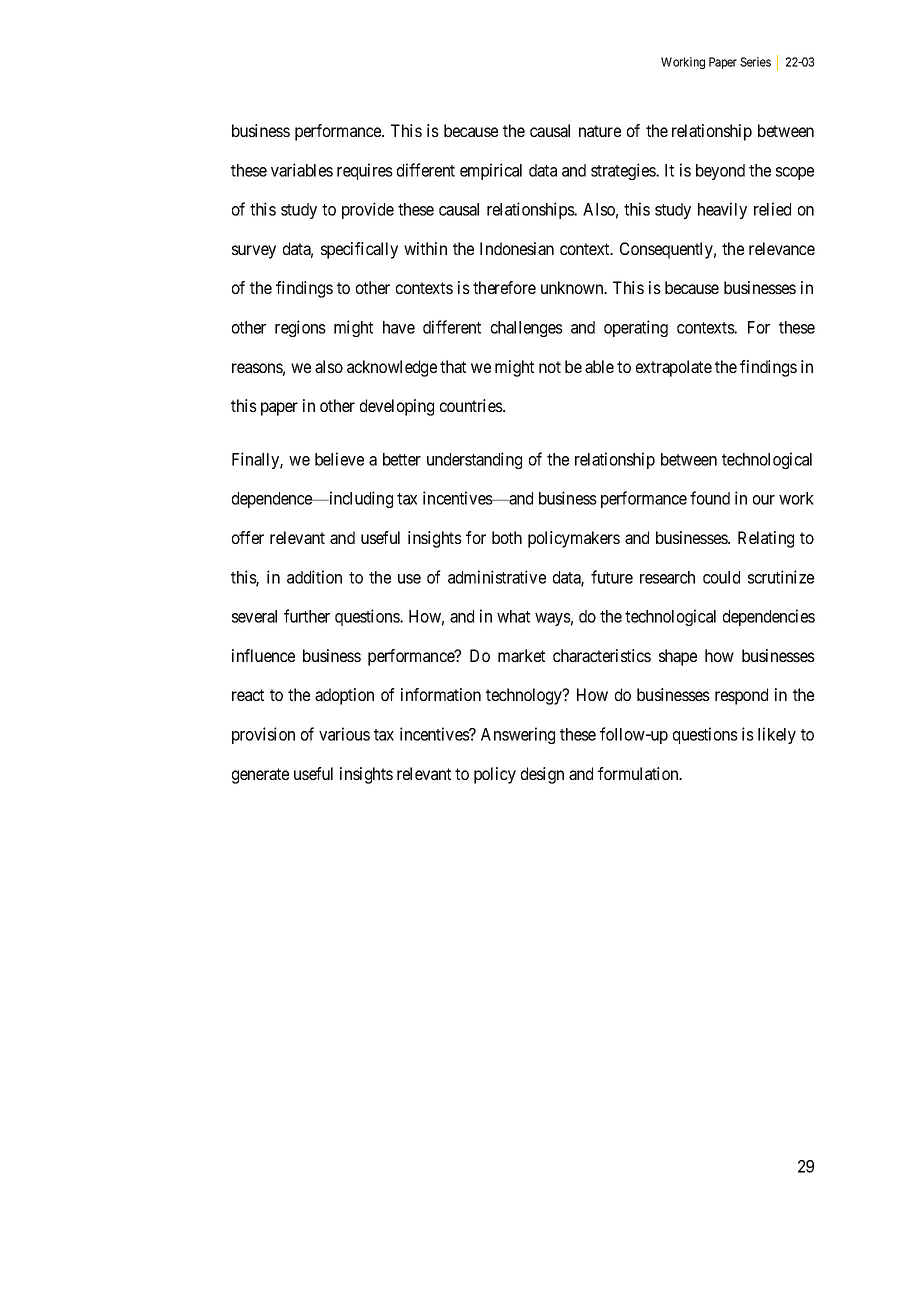  Describe the element at coordinates (314, 577) in the screenshot. I see `addition` at that location.
